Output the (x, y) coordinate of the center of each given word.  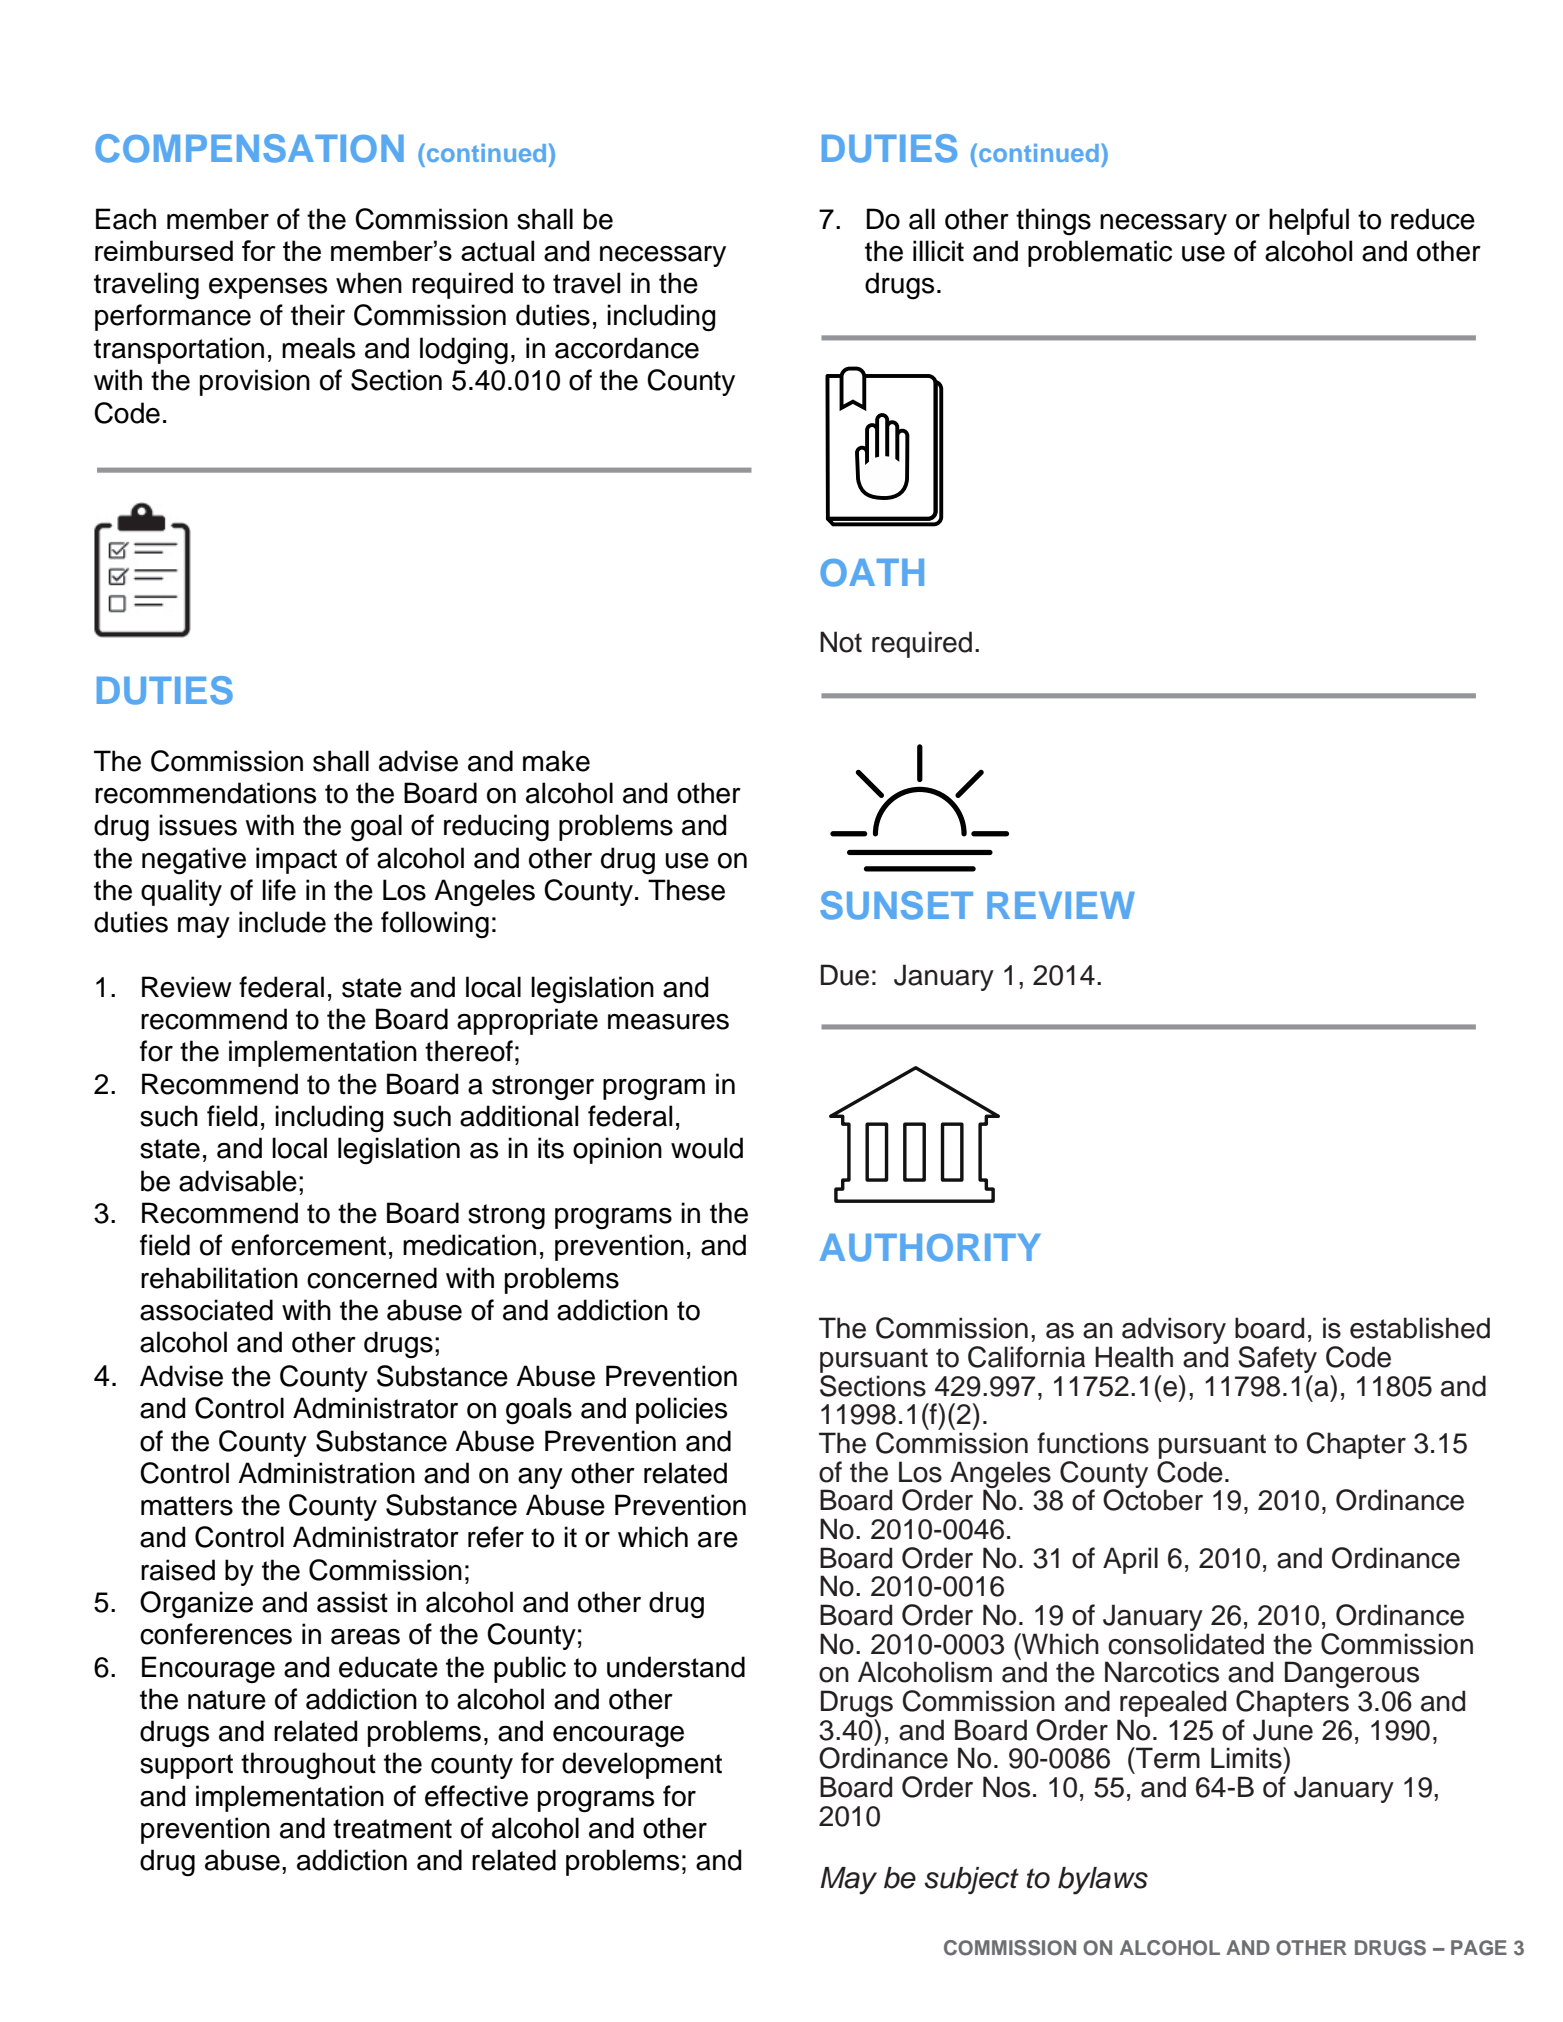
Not (841, 642)
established (1420, 1328)
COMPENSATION (249, 148)
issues (198, 825)
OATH (872, 573)
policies (681, 1410)
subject (972, 1880)
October (1153, 1499)
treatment (392, 1829)
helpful (1309, 221)
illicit (938, 251)
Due (845, 975)
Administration (326, 1473)
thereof (469, 1051)
